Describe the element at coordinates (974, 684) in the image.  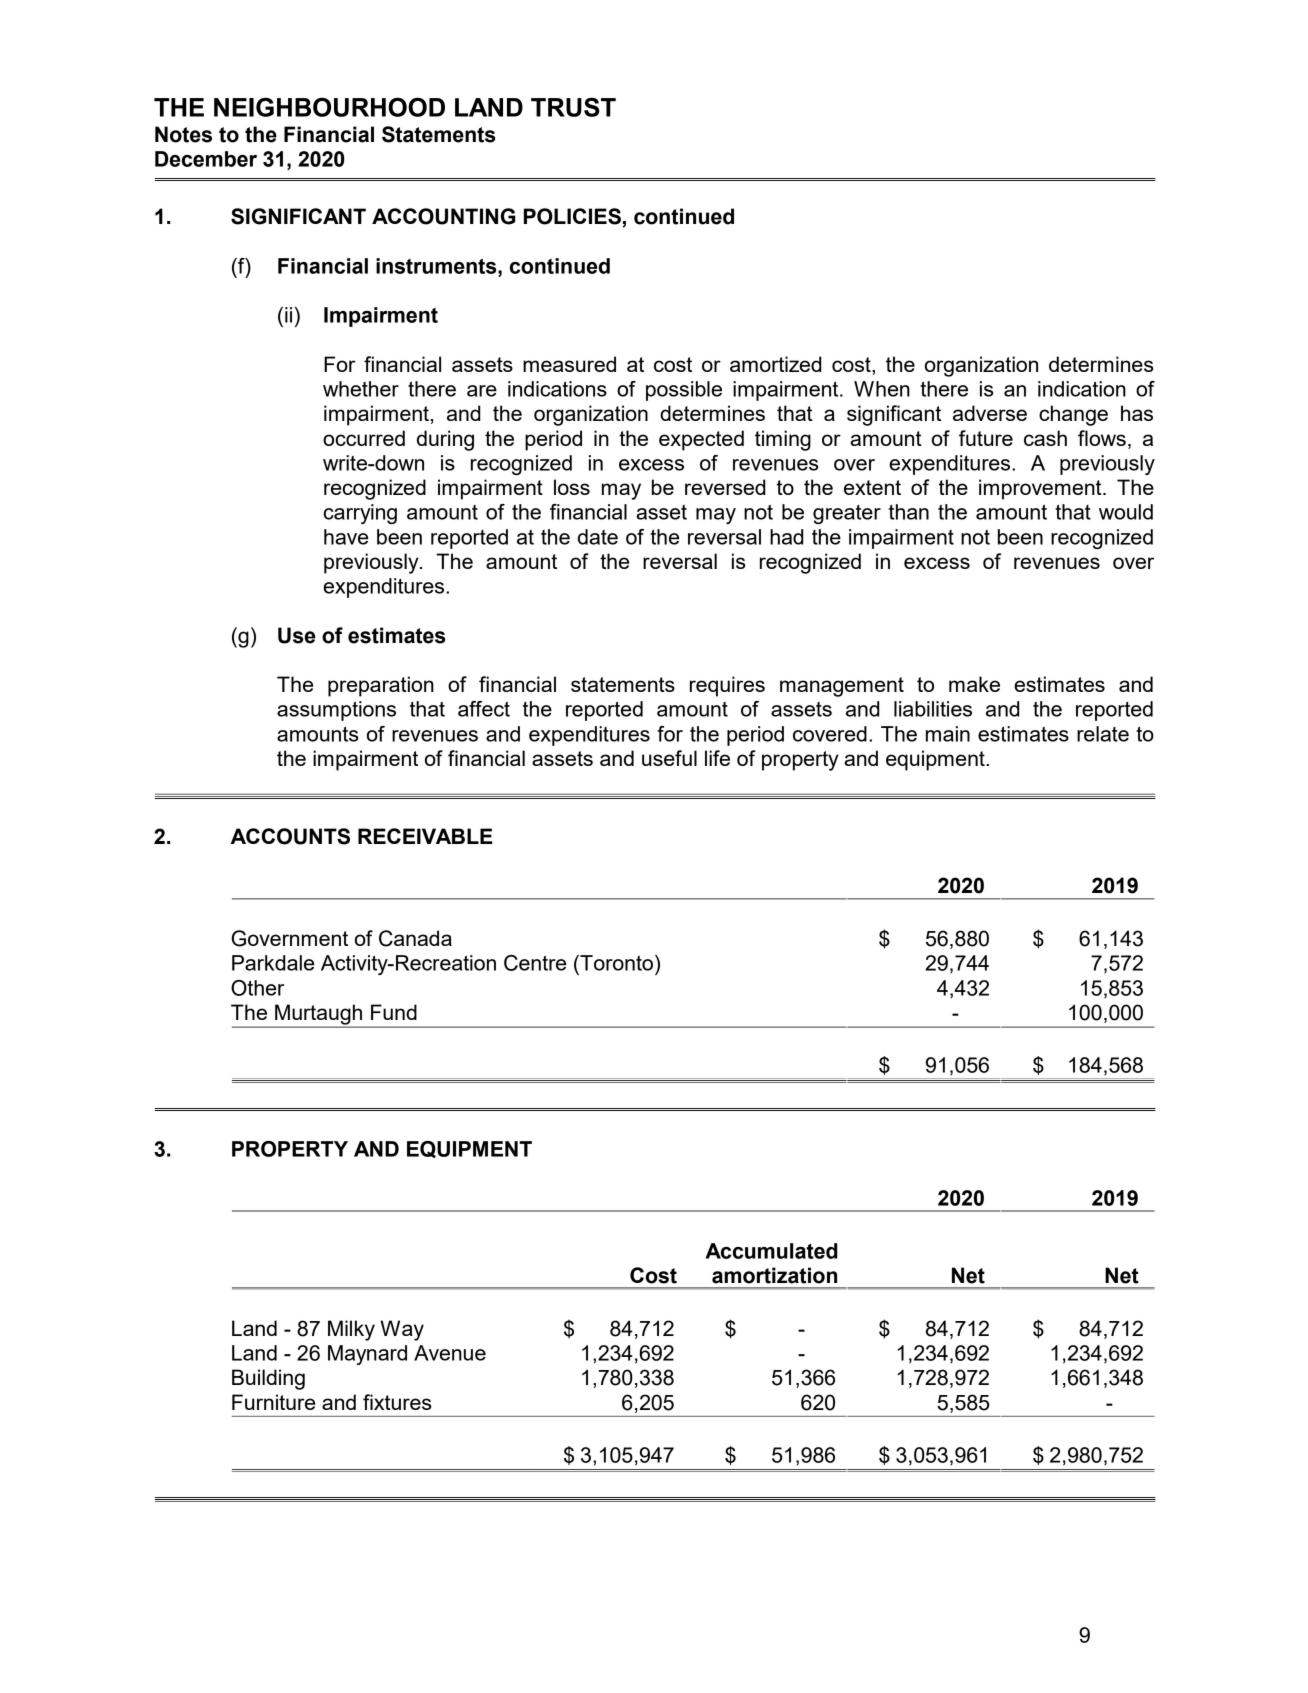
I see `make` at that location.
